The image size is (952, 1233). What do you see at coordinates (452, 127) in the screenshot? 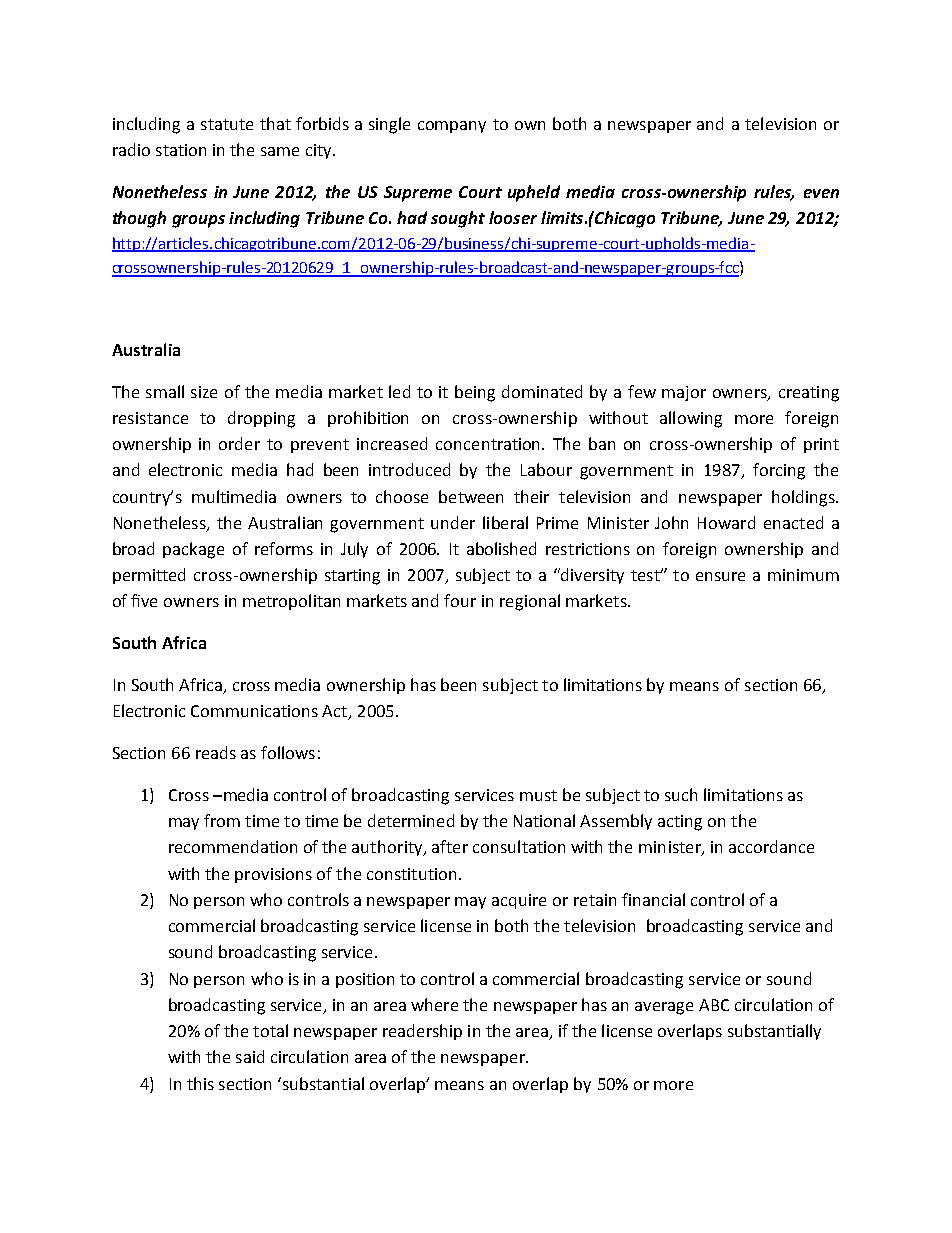
I see `company` at bounding box center [452, 127].
